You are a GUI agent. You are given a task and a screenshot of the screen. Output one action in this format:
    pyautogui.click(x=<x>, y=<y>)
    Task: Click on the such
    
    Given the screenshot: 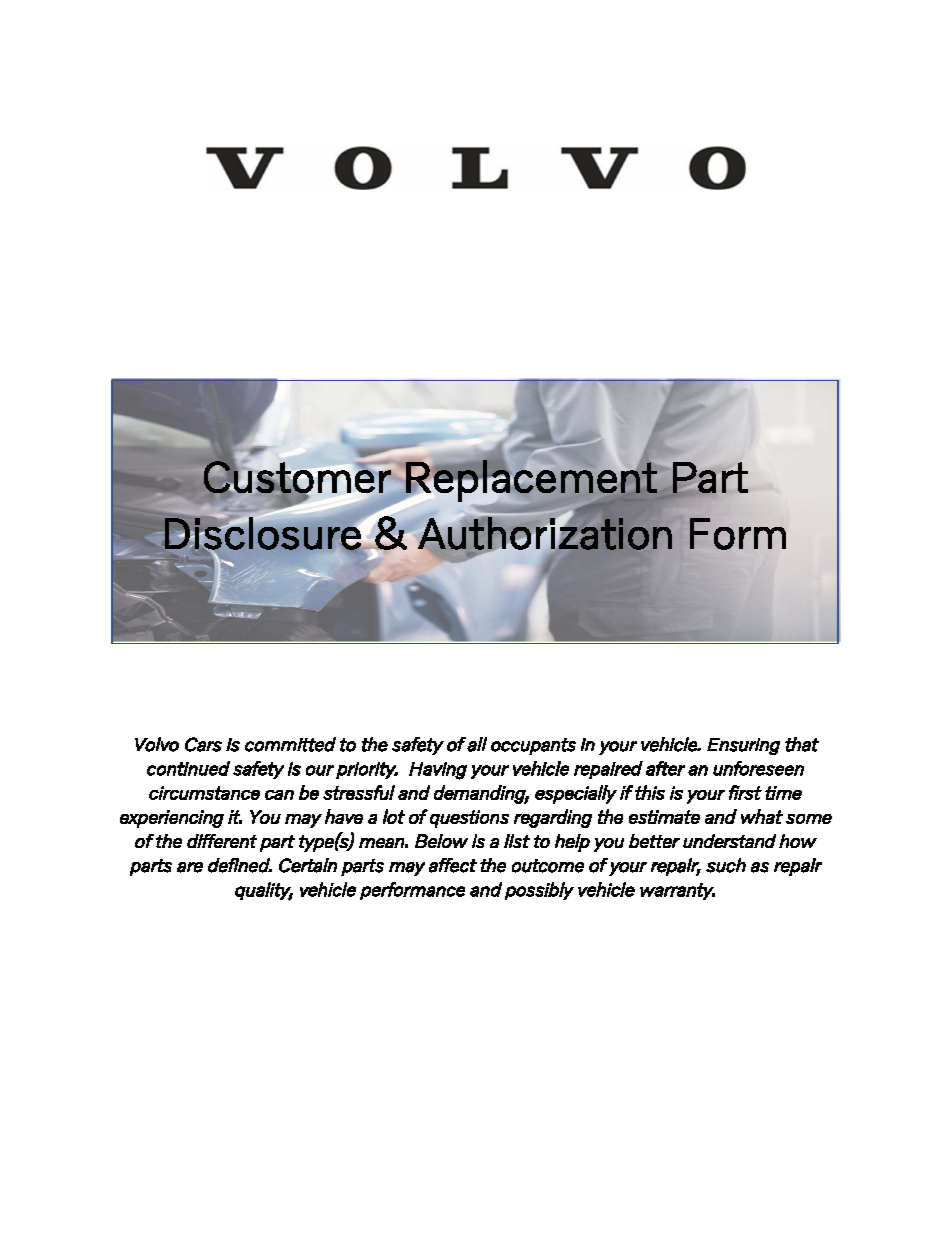 What is the action you would take?
    pyautogui.click(x=726, y=865)
